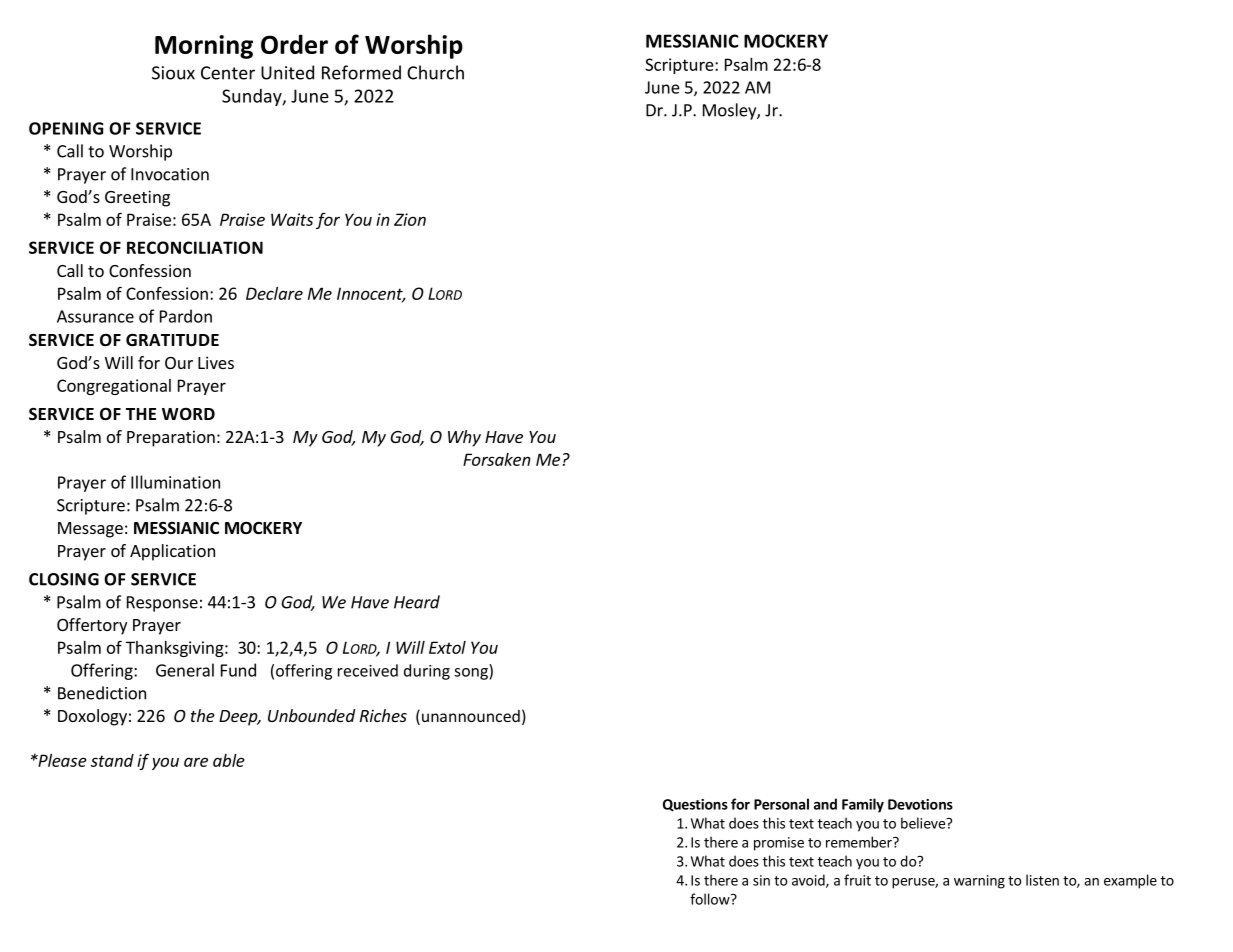  I want to click on Reformed, so click(361, 72).
